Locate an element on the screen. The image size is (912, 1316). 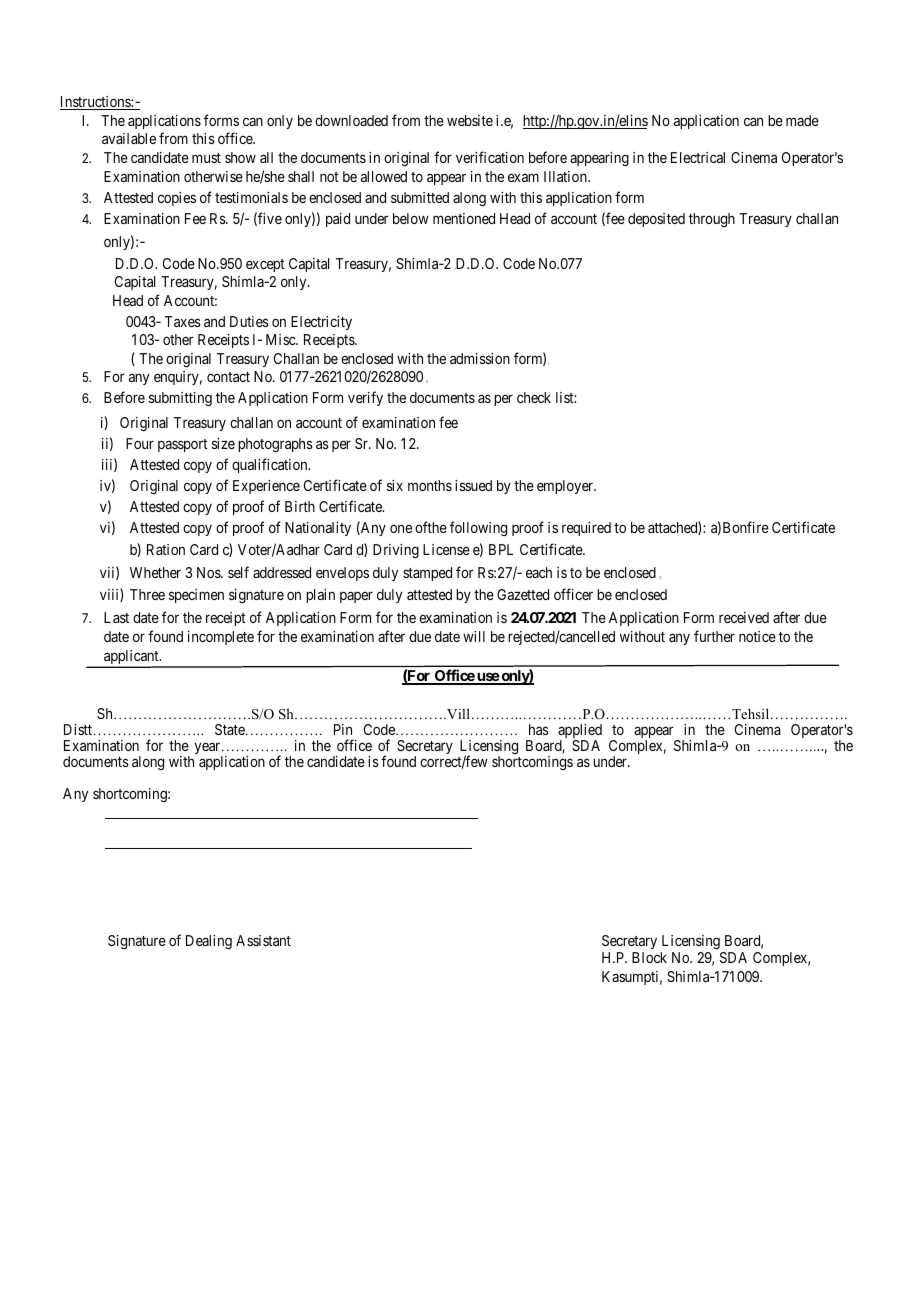
Electrical is located at coordinates (698, 157).
